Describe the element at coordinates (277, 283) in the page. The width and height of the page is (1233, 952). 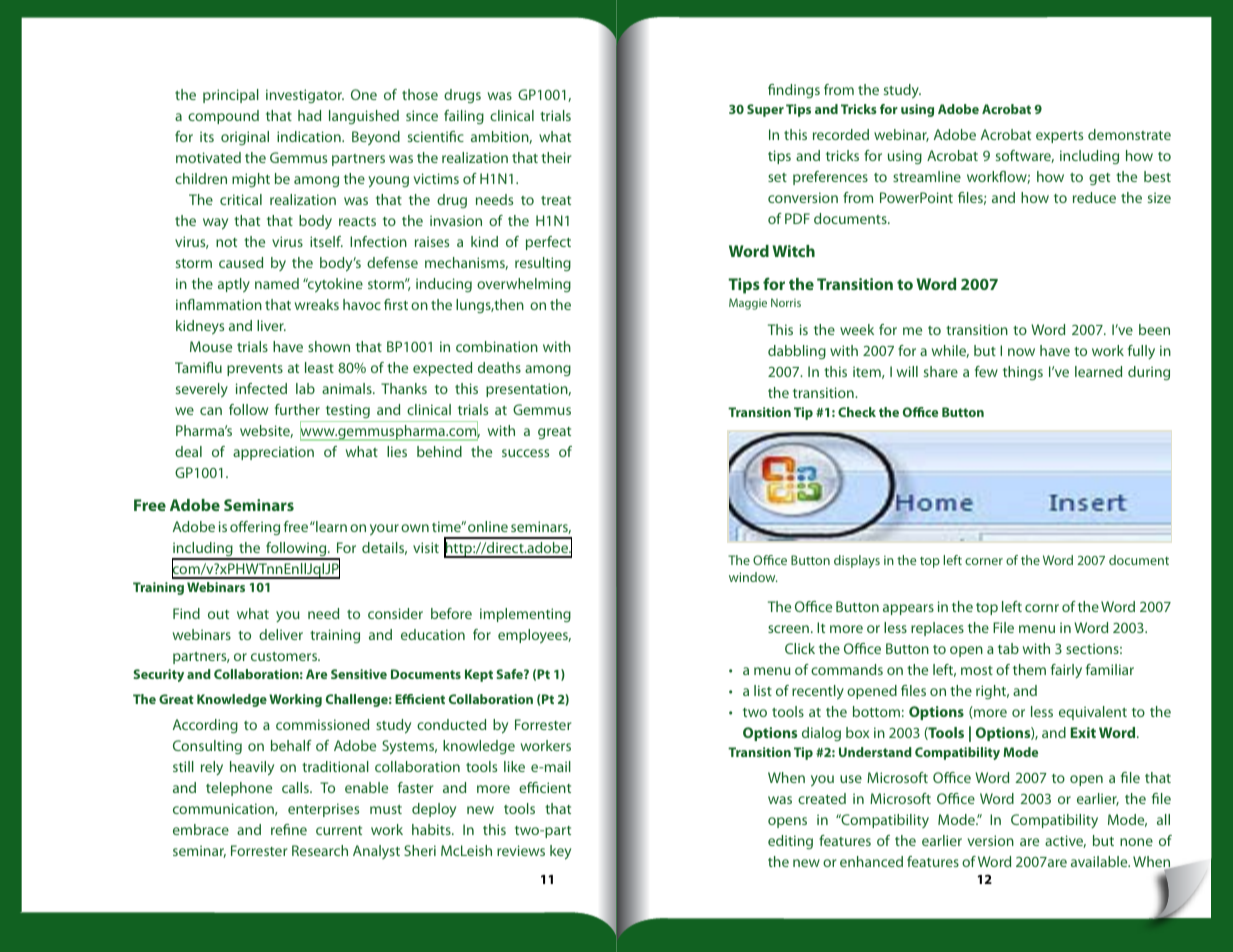
I see `named` at that location.
